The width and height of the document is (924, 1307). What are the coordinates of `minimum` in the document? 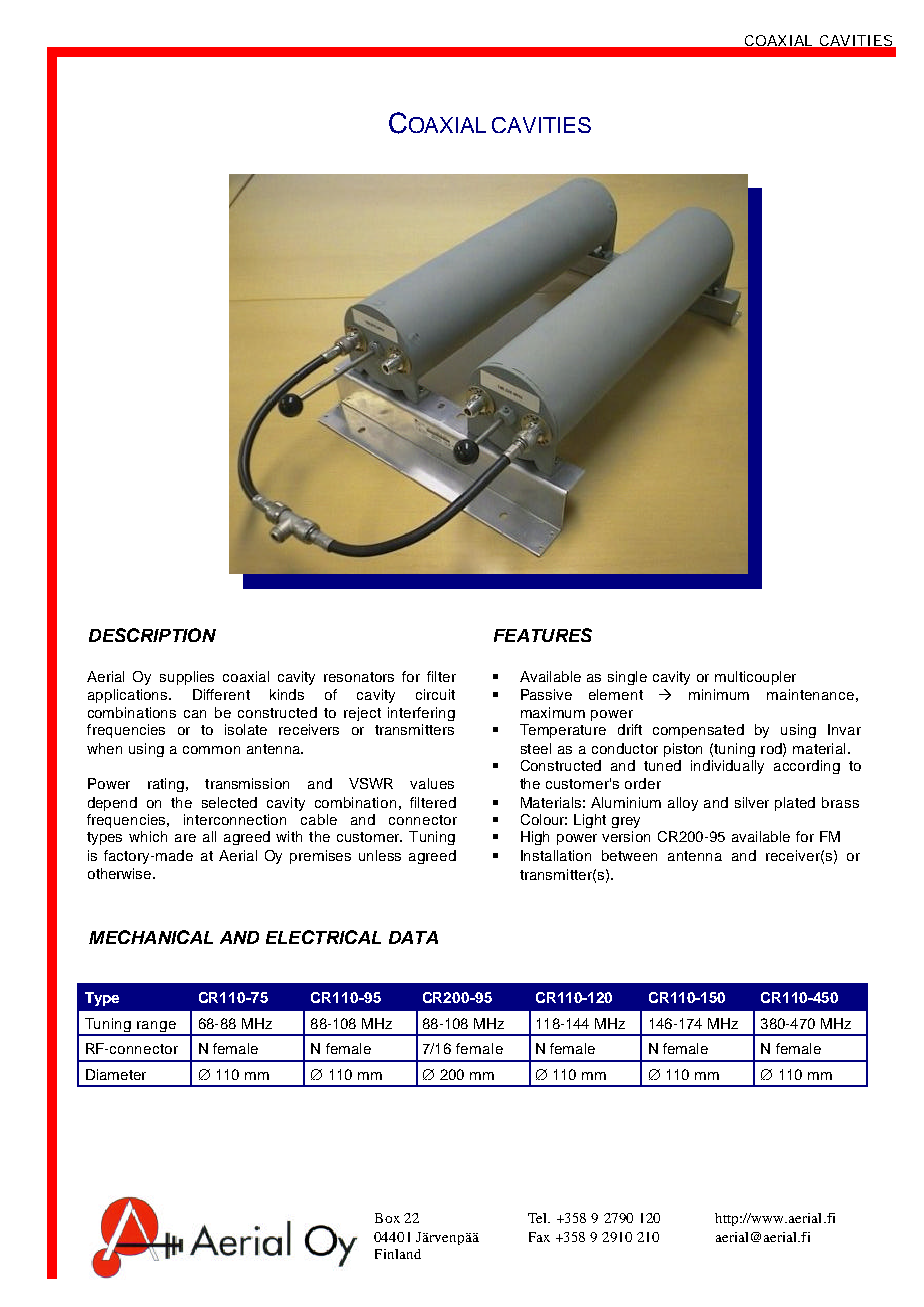 It's located at (719, 694).
